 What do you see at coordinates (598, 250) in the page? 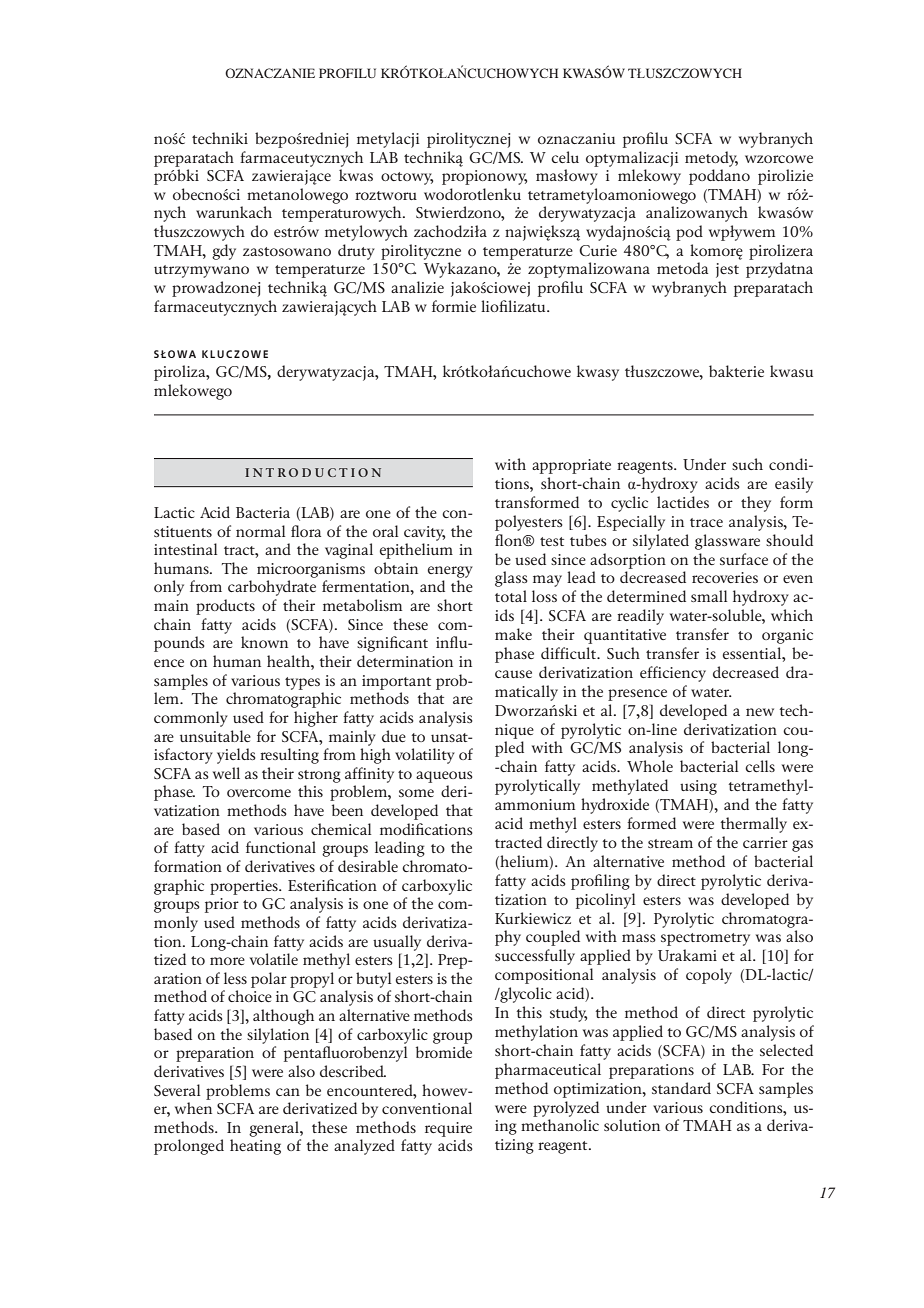
I see `Curie` at bounding box center [598, 250].
